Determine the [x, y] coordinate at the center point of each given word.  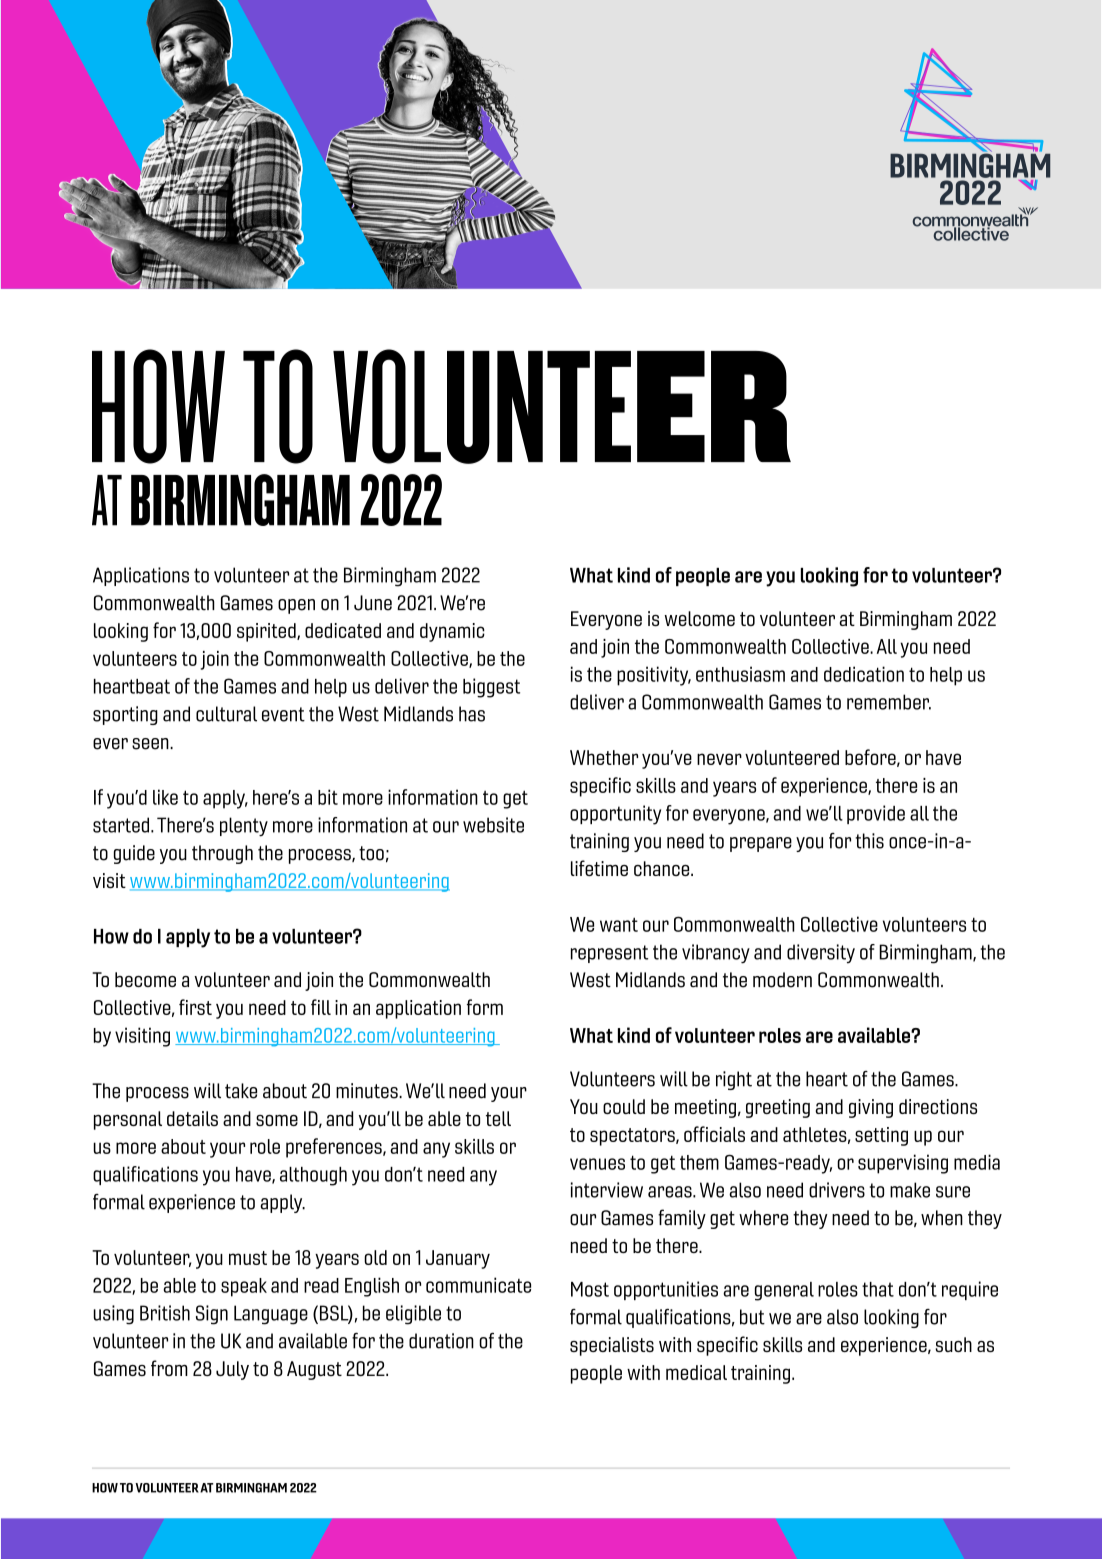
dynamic [452, 632]
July [232, 1370]
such [953, 1344]
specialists [612, 1346]
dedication [864, 674]
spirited [267, 632]
